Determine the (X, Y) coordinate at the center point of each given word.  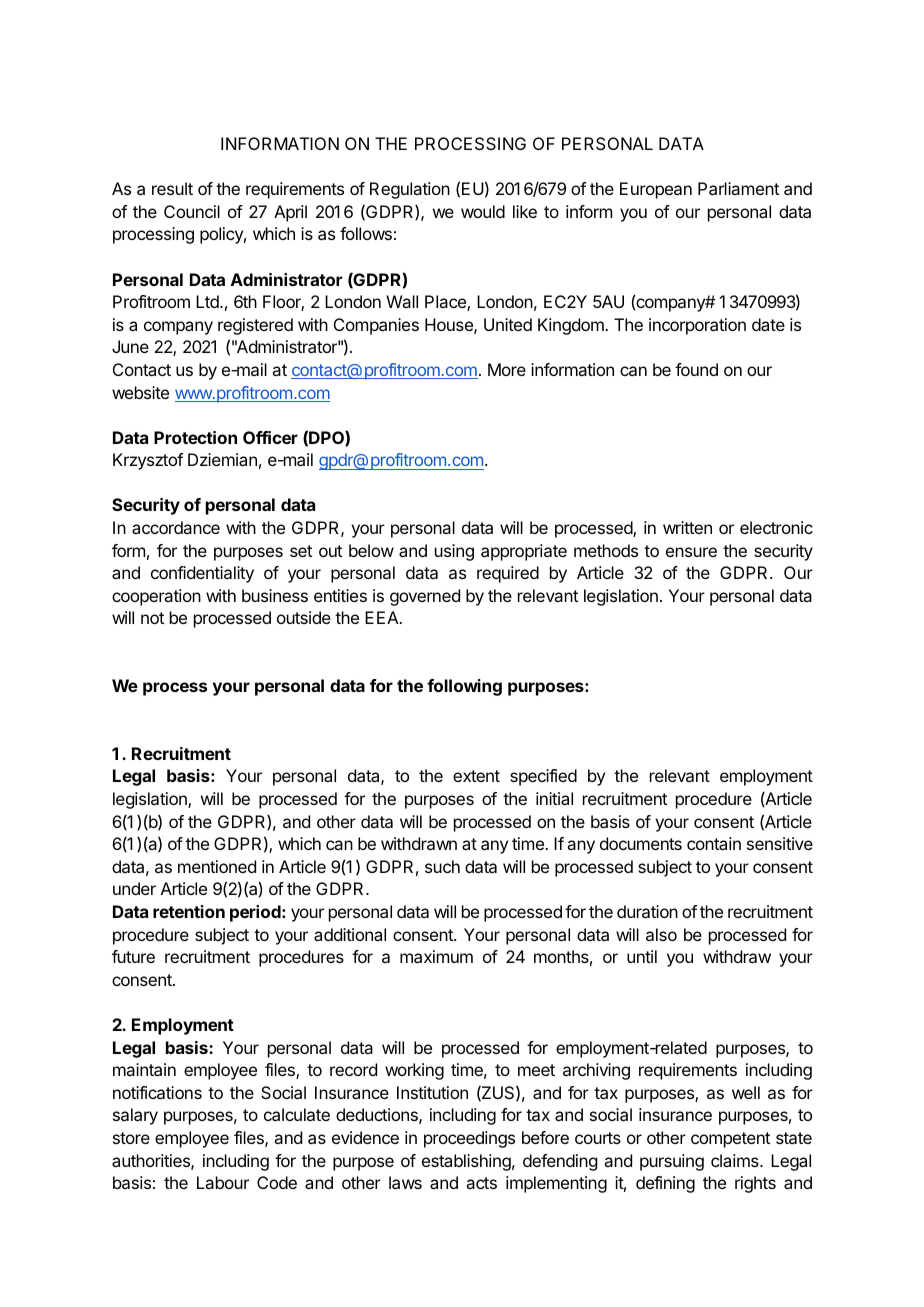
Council (192, 211)
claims (736, 1160)
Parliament (738, 188)
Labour (223, 1182)
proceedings (469, 1139)
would (483, 211)
